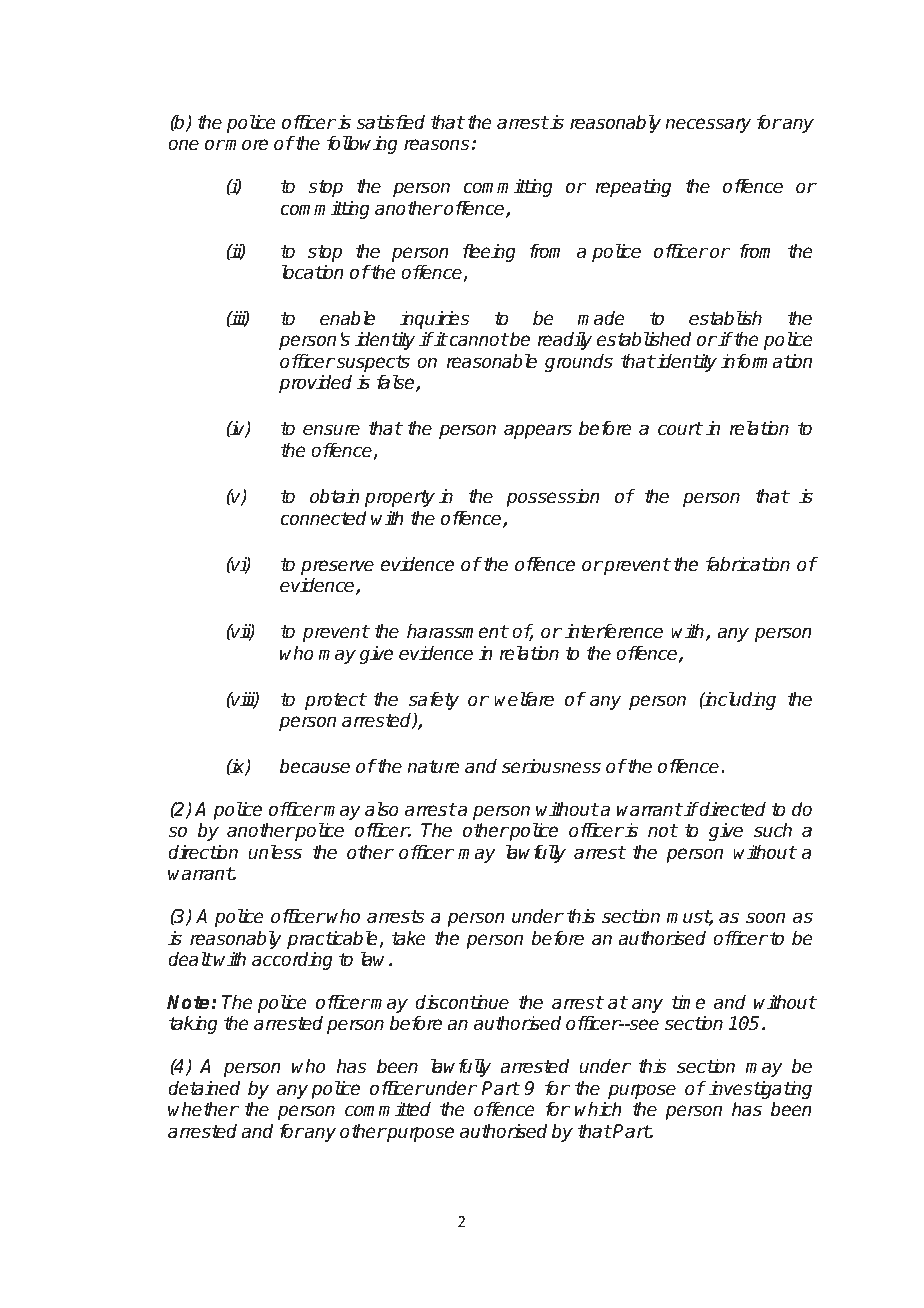 The image size is (924, 1308). Describe the element at coordinates (337, 567) in the page. I see `preserve` at that location.
